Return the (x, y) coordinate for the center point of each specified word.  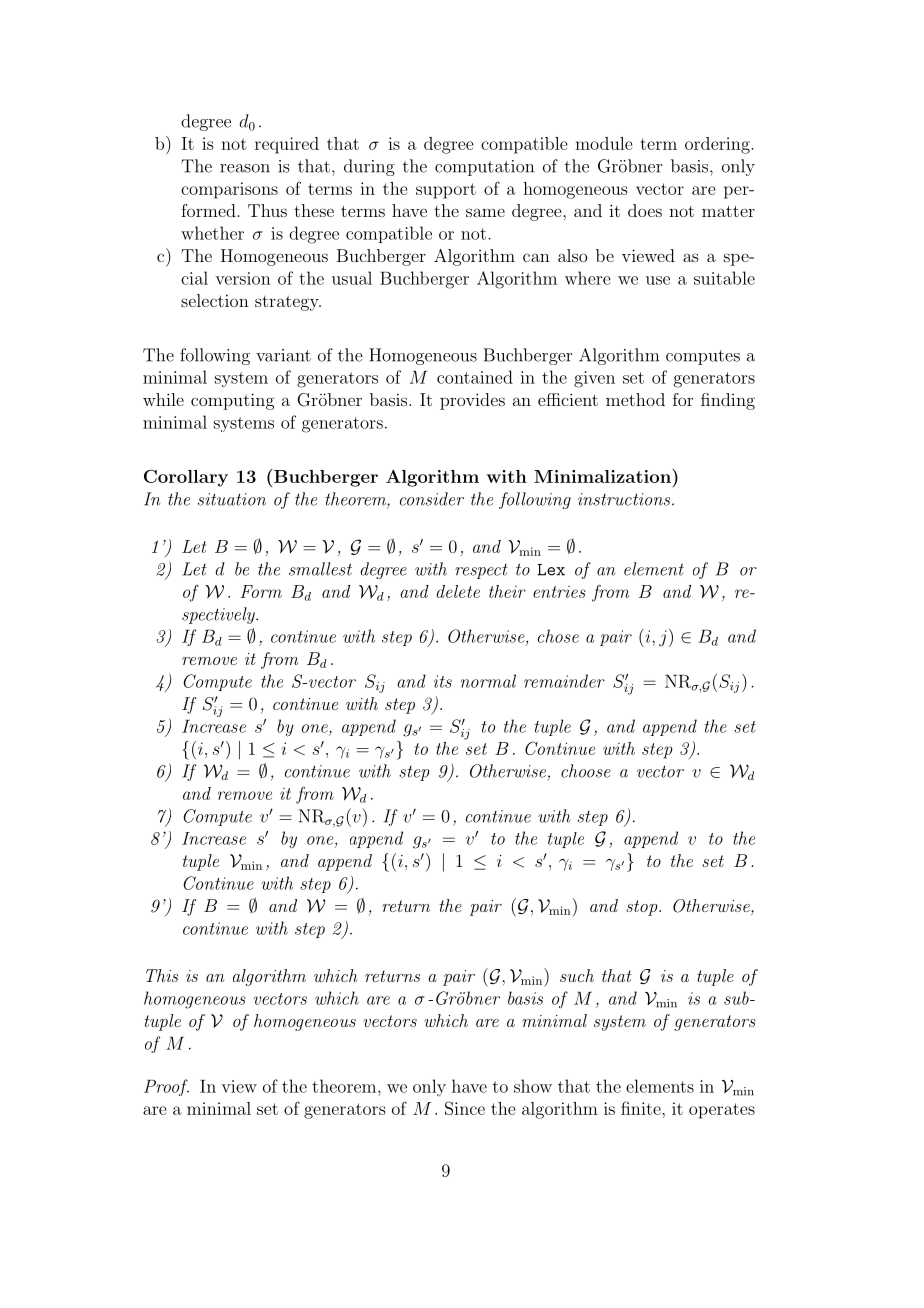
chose (558, 636)
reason (245, 168)
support (446, 191)
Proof (166, 1087)
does (645, 210)
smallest (320, 569)
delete (458, 591)
